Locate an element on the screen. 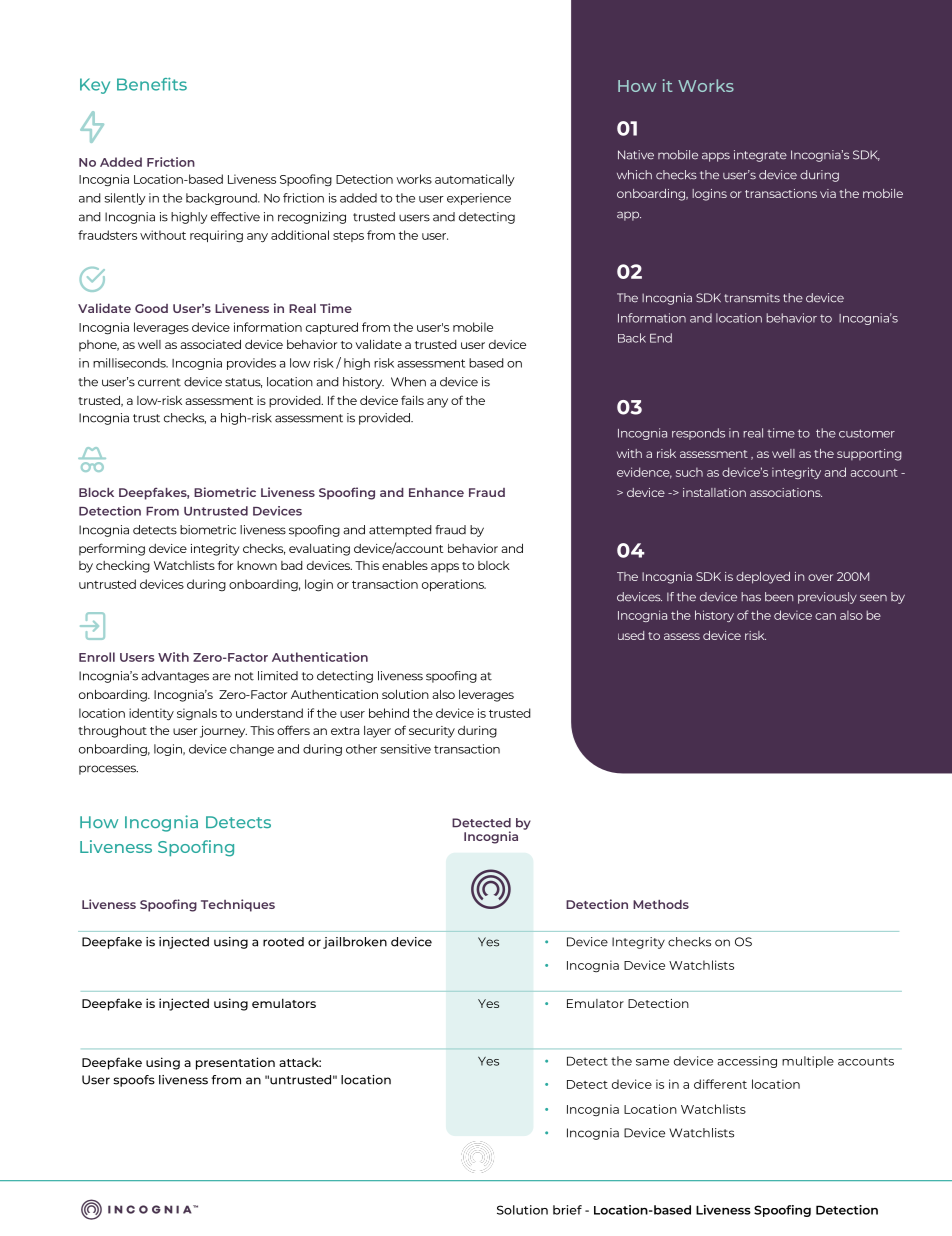  automatically is located at coordinates (475, 180).
